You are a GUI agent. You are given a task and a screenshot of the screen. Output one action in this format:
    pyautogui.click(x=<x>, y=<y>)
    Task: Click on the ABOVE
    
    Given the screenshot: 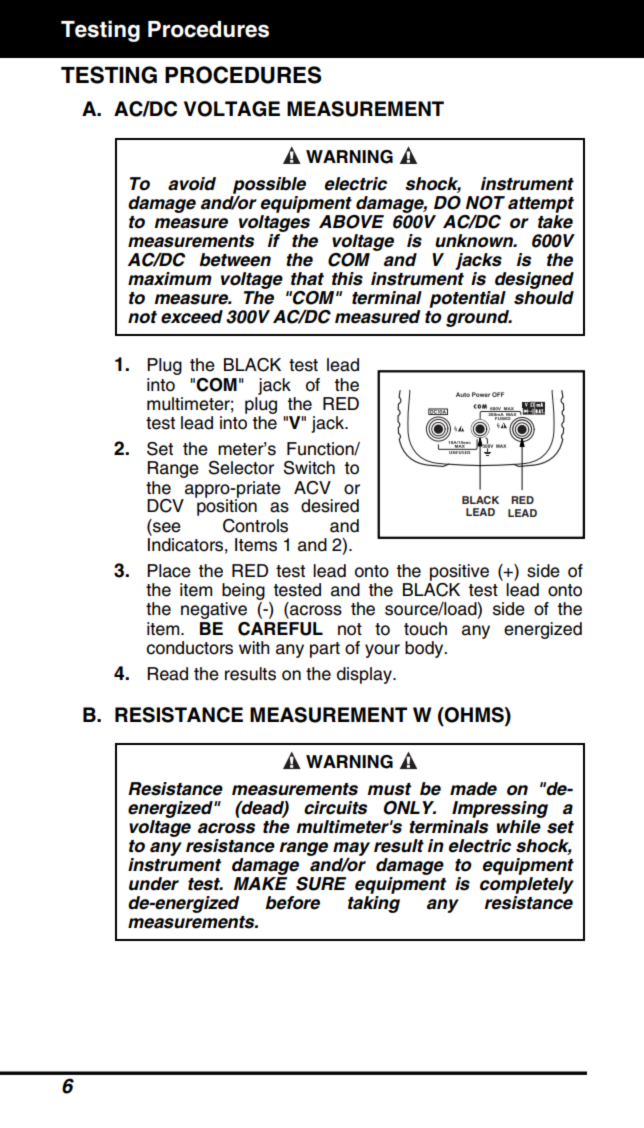 What is the action you would take?
    pyautogui.click(x=351, y=222)
